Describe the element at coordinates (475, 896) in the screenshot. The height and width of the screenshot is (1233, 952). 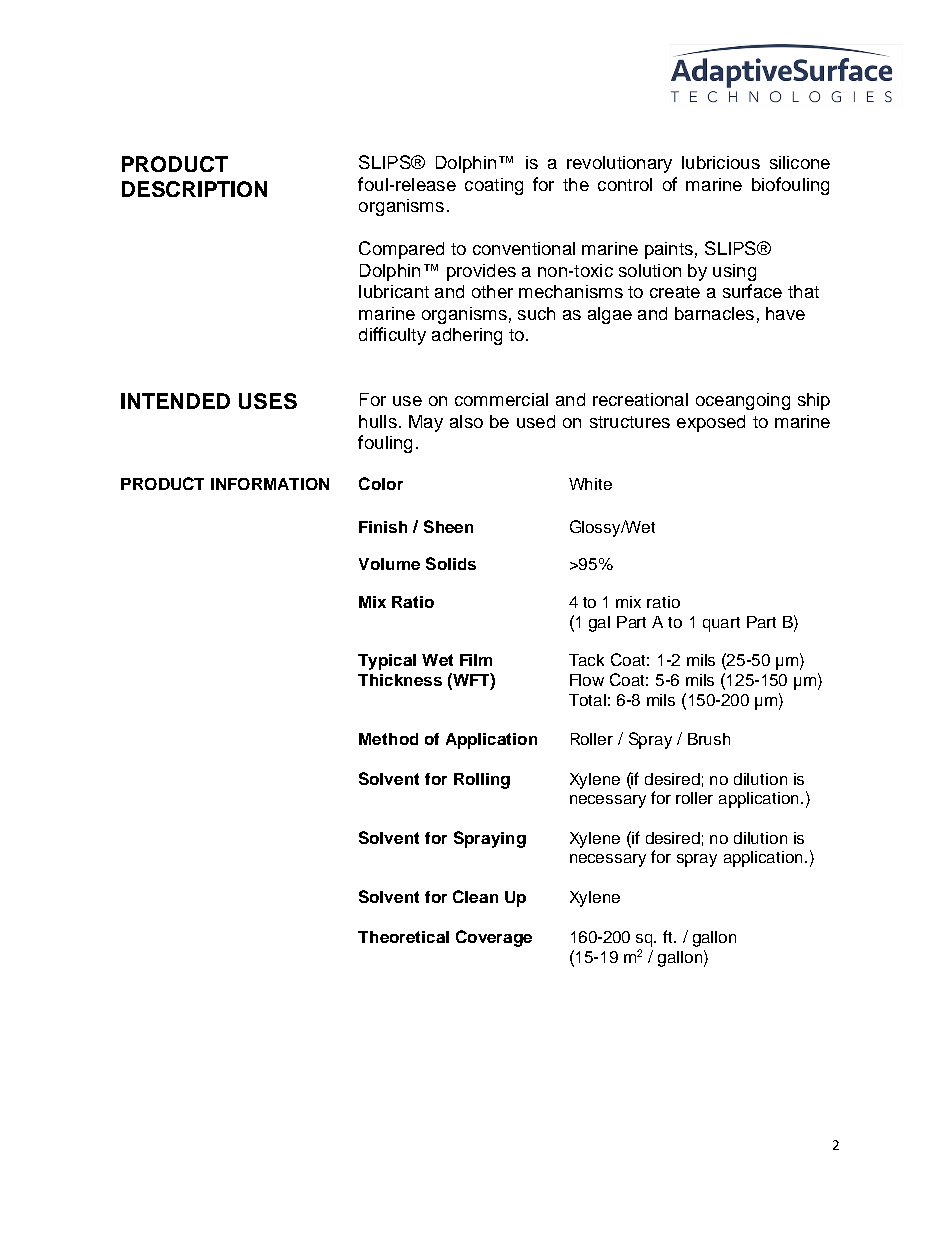
I see `Clean` at that location.
